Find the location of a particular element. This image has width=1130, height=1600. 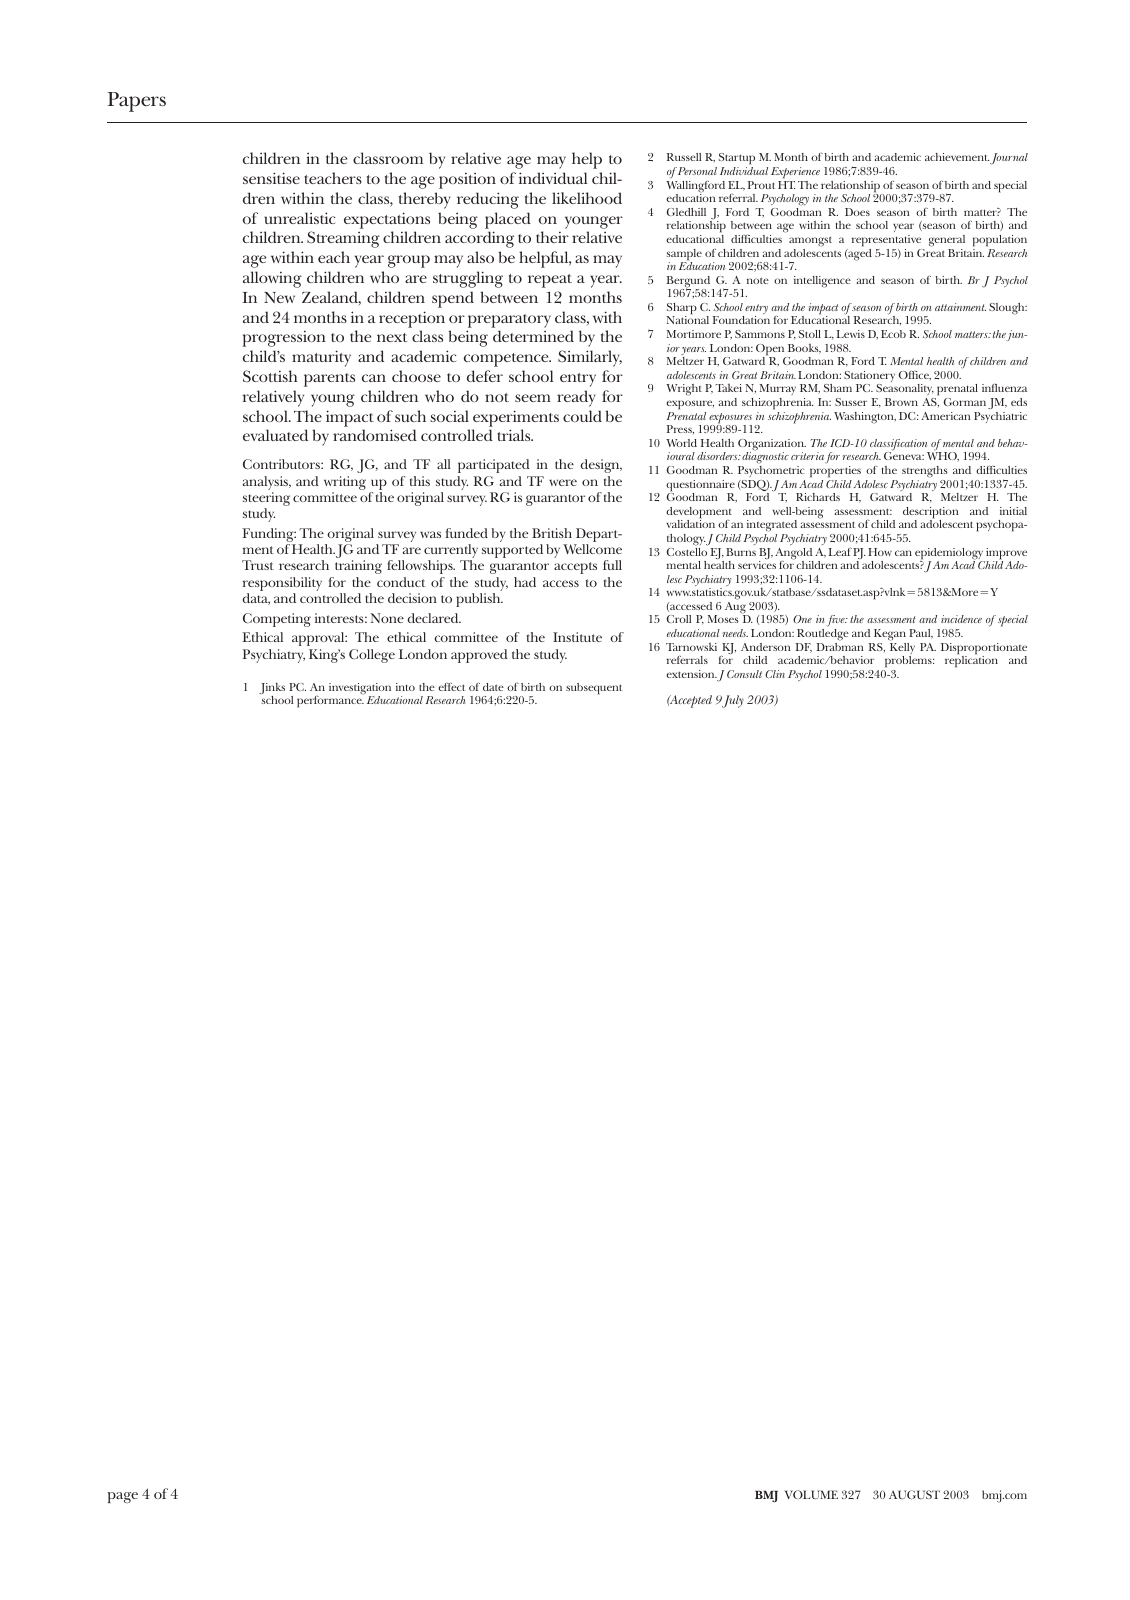

replication is located at coordinates (971, 661).
